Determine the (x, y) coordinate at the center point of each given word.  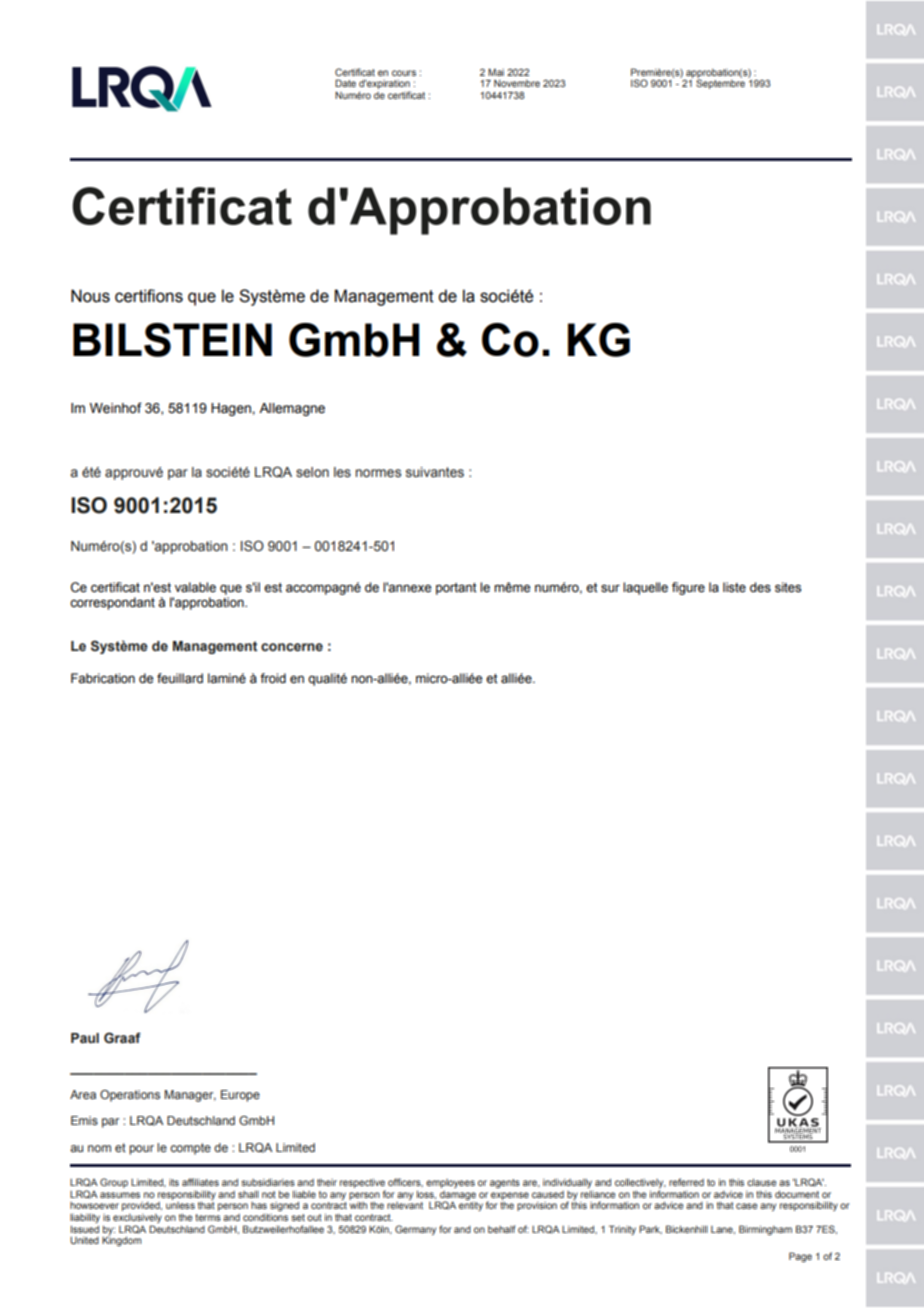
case (747, 1206)
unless (180, 1205)
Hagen (232, 409)
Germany (415, 1230)
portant (456, 589)
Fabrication (103, 678)
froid (273, 678)
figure (688, 588)
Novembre (517, 83)
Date (345, 83)
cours (404, 73)
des (760, 587)
